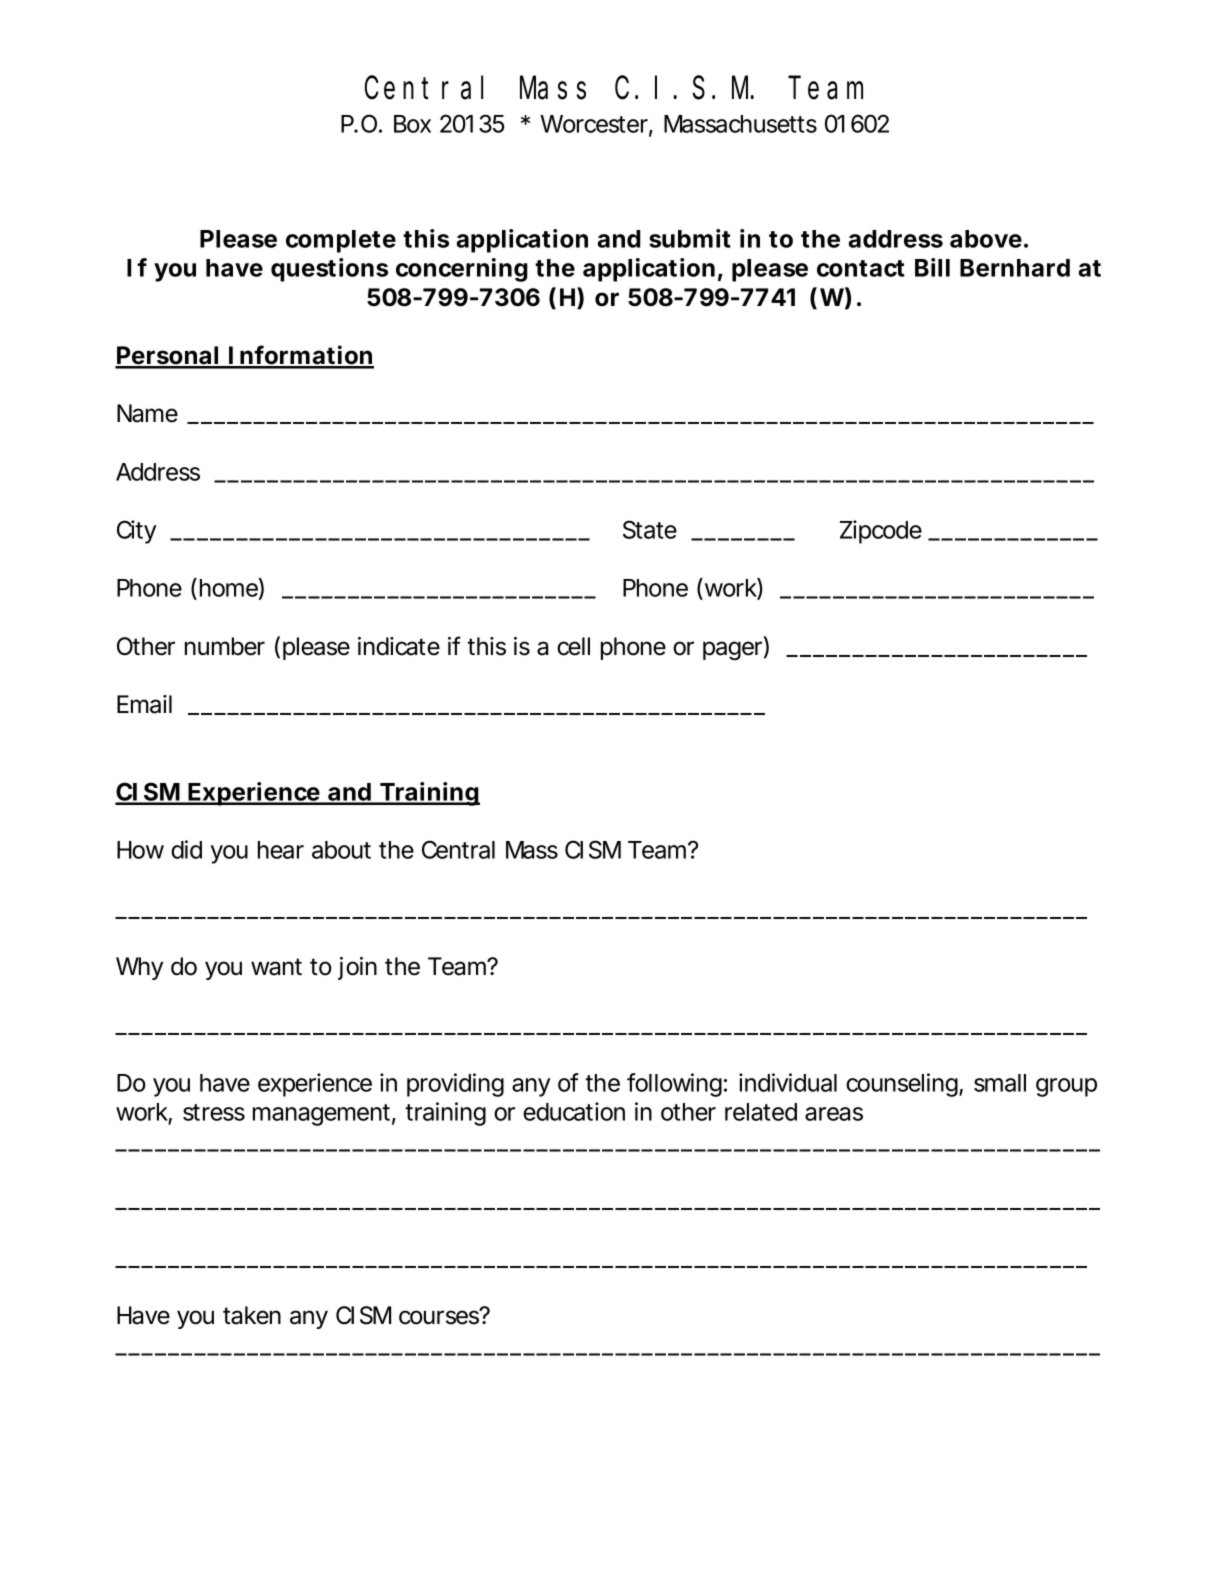 The width and height of the screenshot is (1229, 1591). Describe the element at coordinates (690, 238) in the screenshot. I see `submit` at that location.
